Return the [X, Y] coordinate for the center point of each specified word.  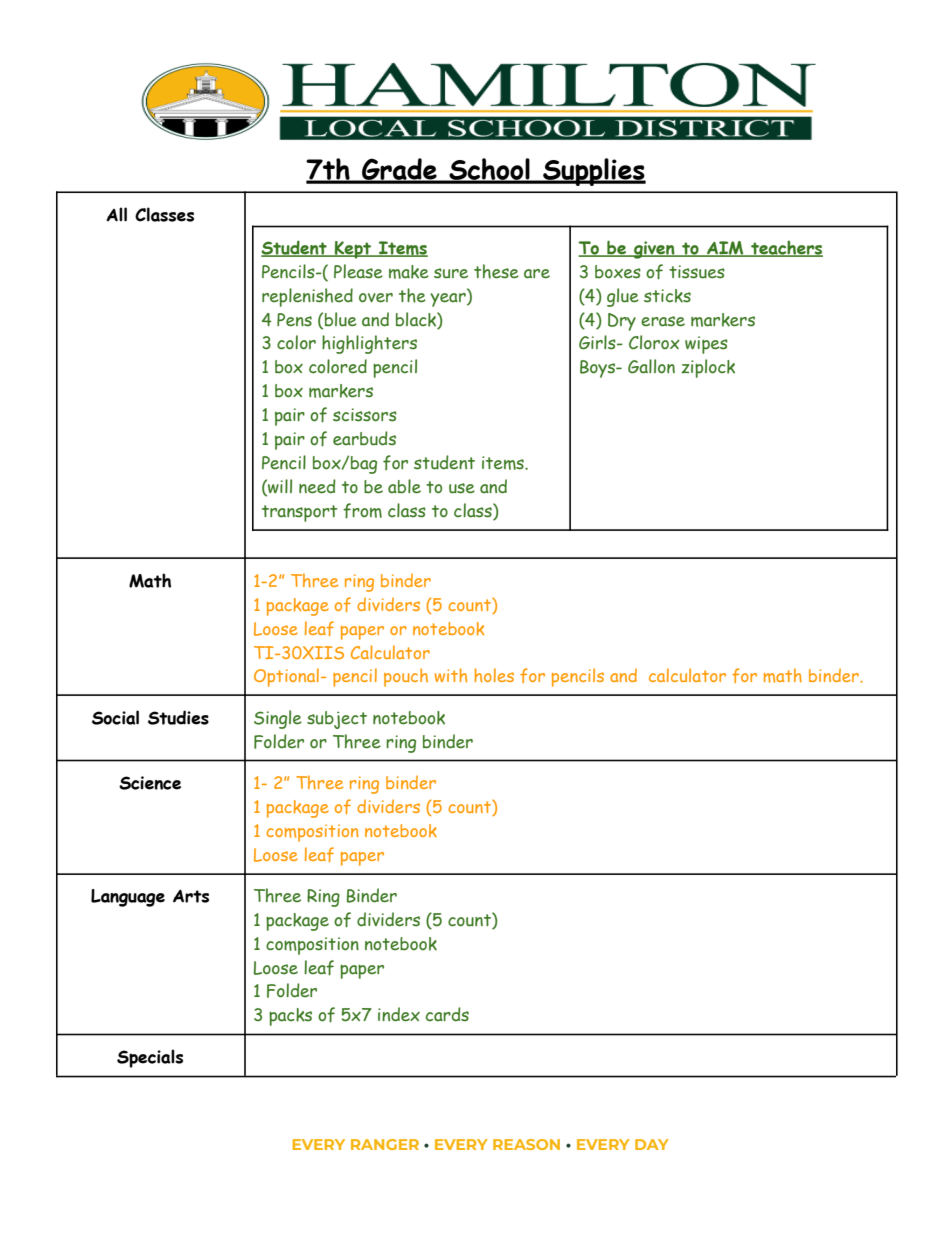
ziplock [708, 368]
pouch [406, 677]
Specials [150, 1058]
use [462, 488]
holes [494, 675]
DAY [652, 1144]
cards [447, 1014]
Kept [353, 250]
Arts [191, 896]
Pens [294, 320]
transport [299, 513]
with [451, 675]
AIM [725, 249]
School [489, 170]
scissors [365, 415]
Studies [178, 717]
